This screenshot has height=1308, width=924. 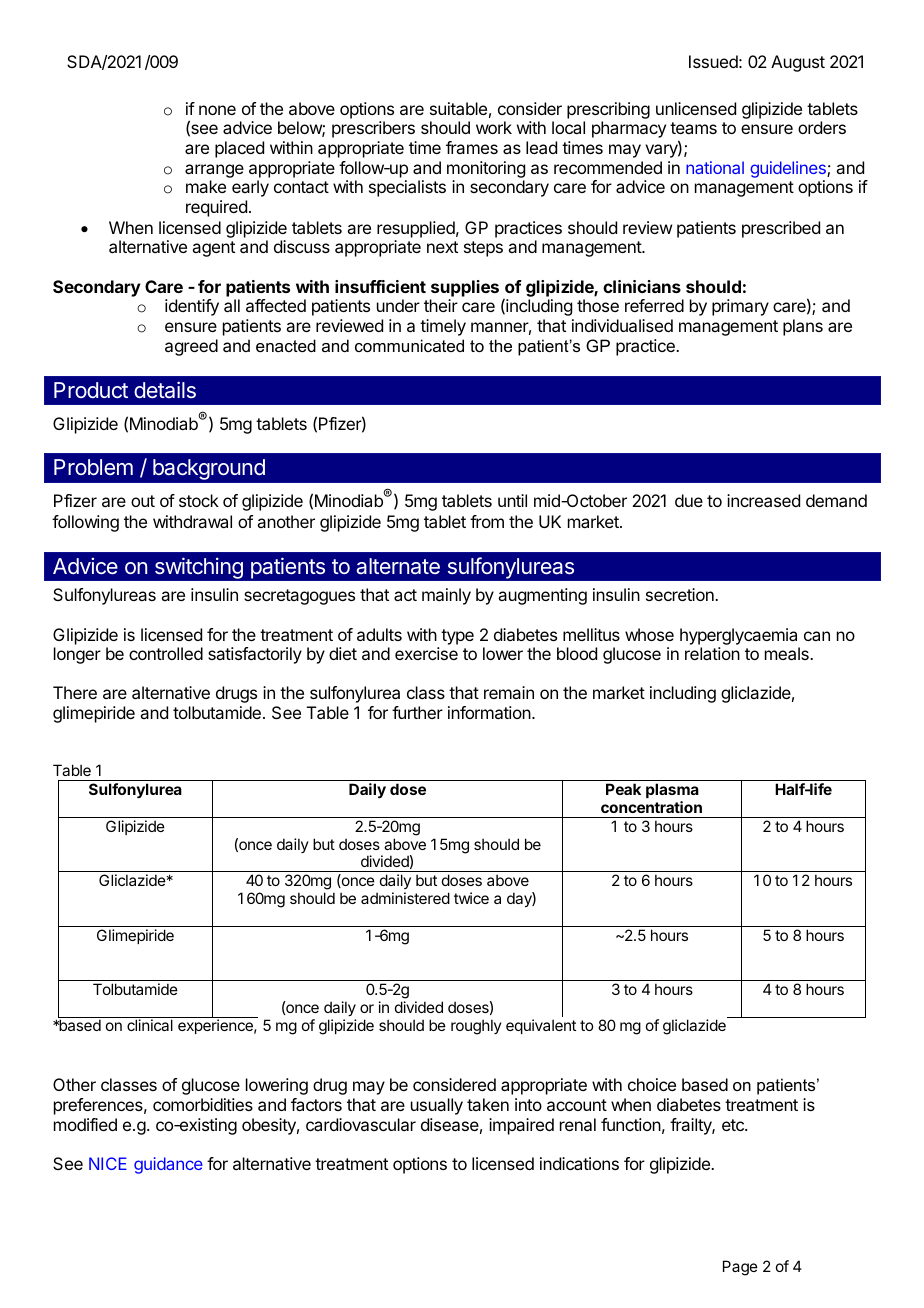 What do you see at coordinates (426, 653) in the screenshot?
I see `exercise` at bounding box center [426, 653].
